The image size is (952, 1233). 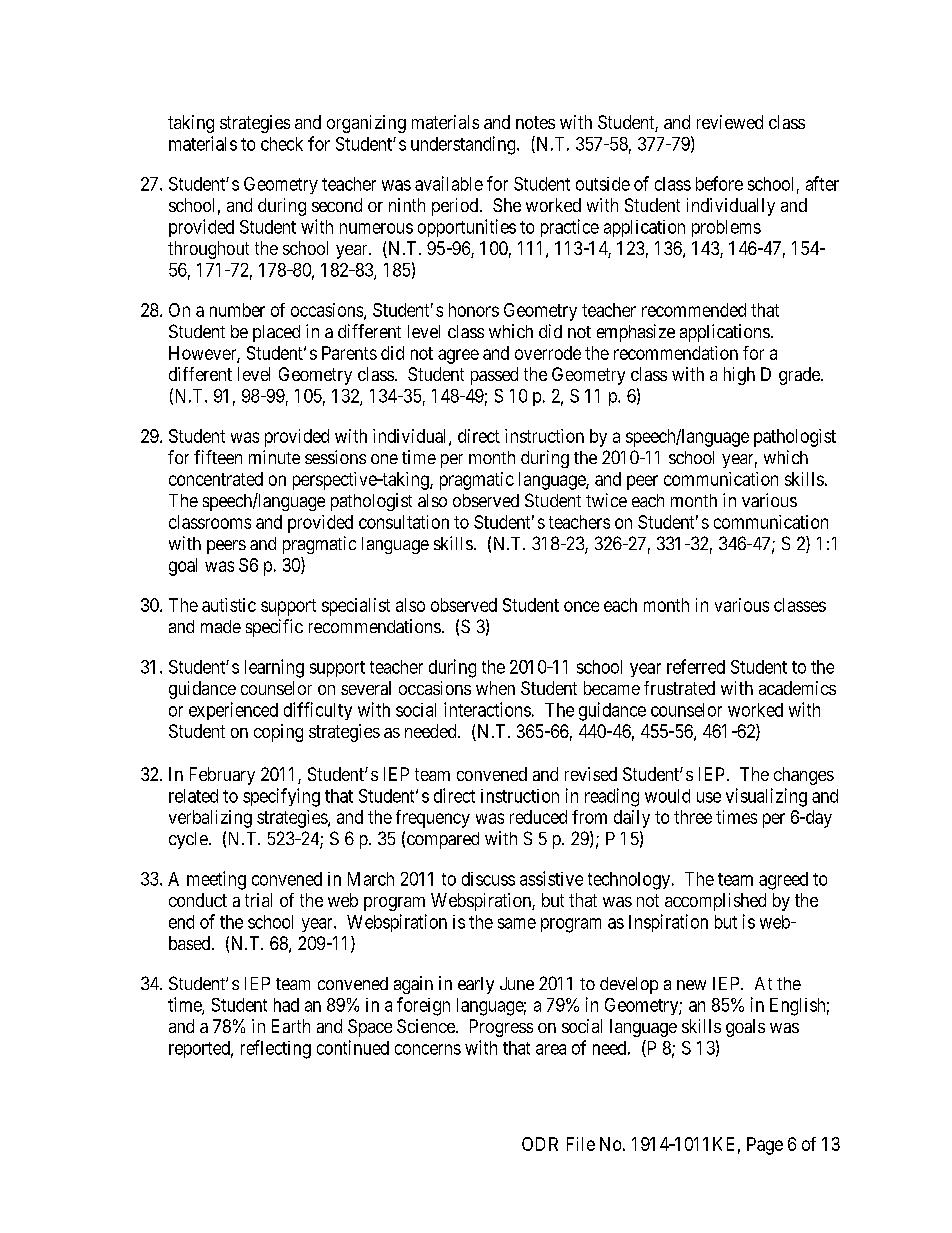 I want to click on reviewed, so click(x=730, y=122).
